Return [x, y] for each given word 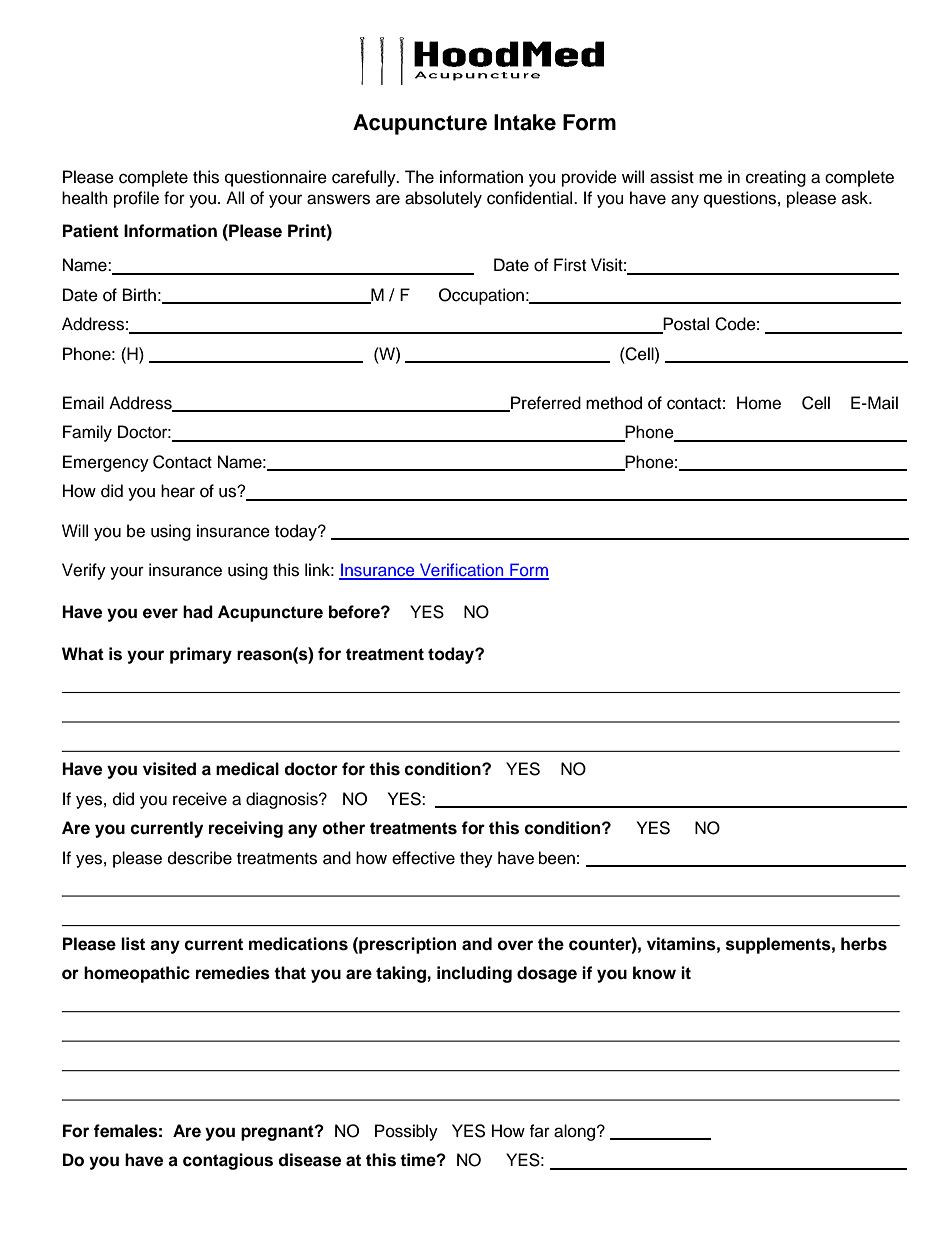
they [476, 859]
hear [178, 491]
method [614, 403]
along [576, 1132]
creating [776, 178]
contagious [228, 1161]
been [557, 858]
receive [200, 799]
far [539, 1130]
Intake [525, 122]
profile [136, 199]
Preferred [545, 404]
